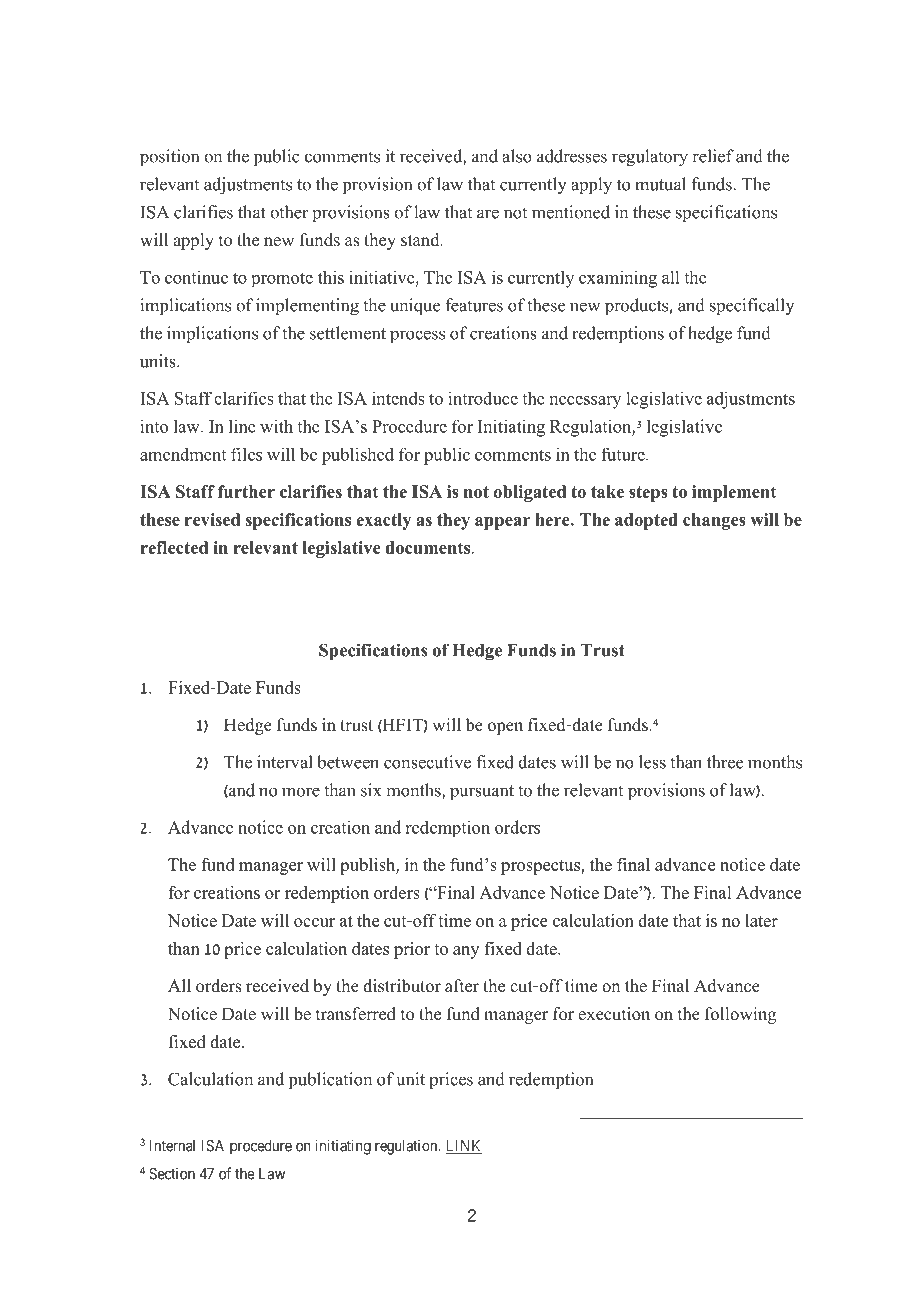 The height and width of the page is (1308, 924). What do you see at coordinates (169, 158) in the page?
I see `position` at bounding box center [169, 158].
